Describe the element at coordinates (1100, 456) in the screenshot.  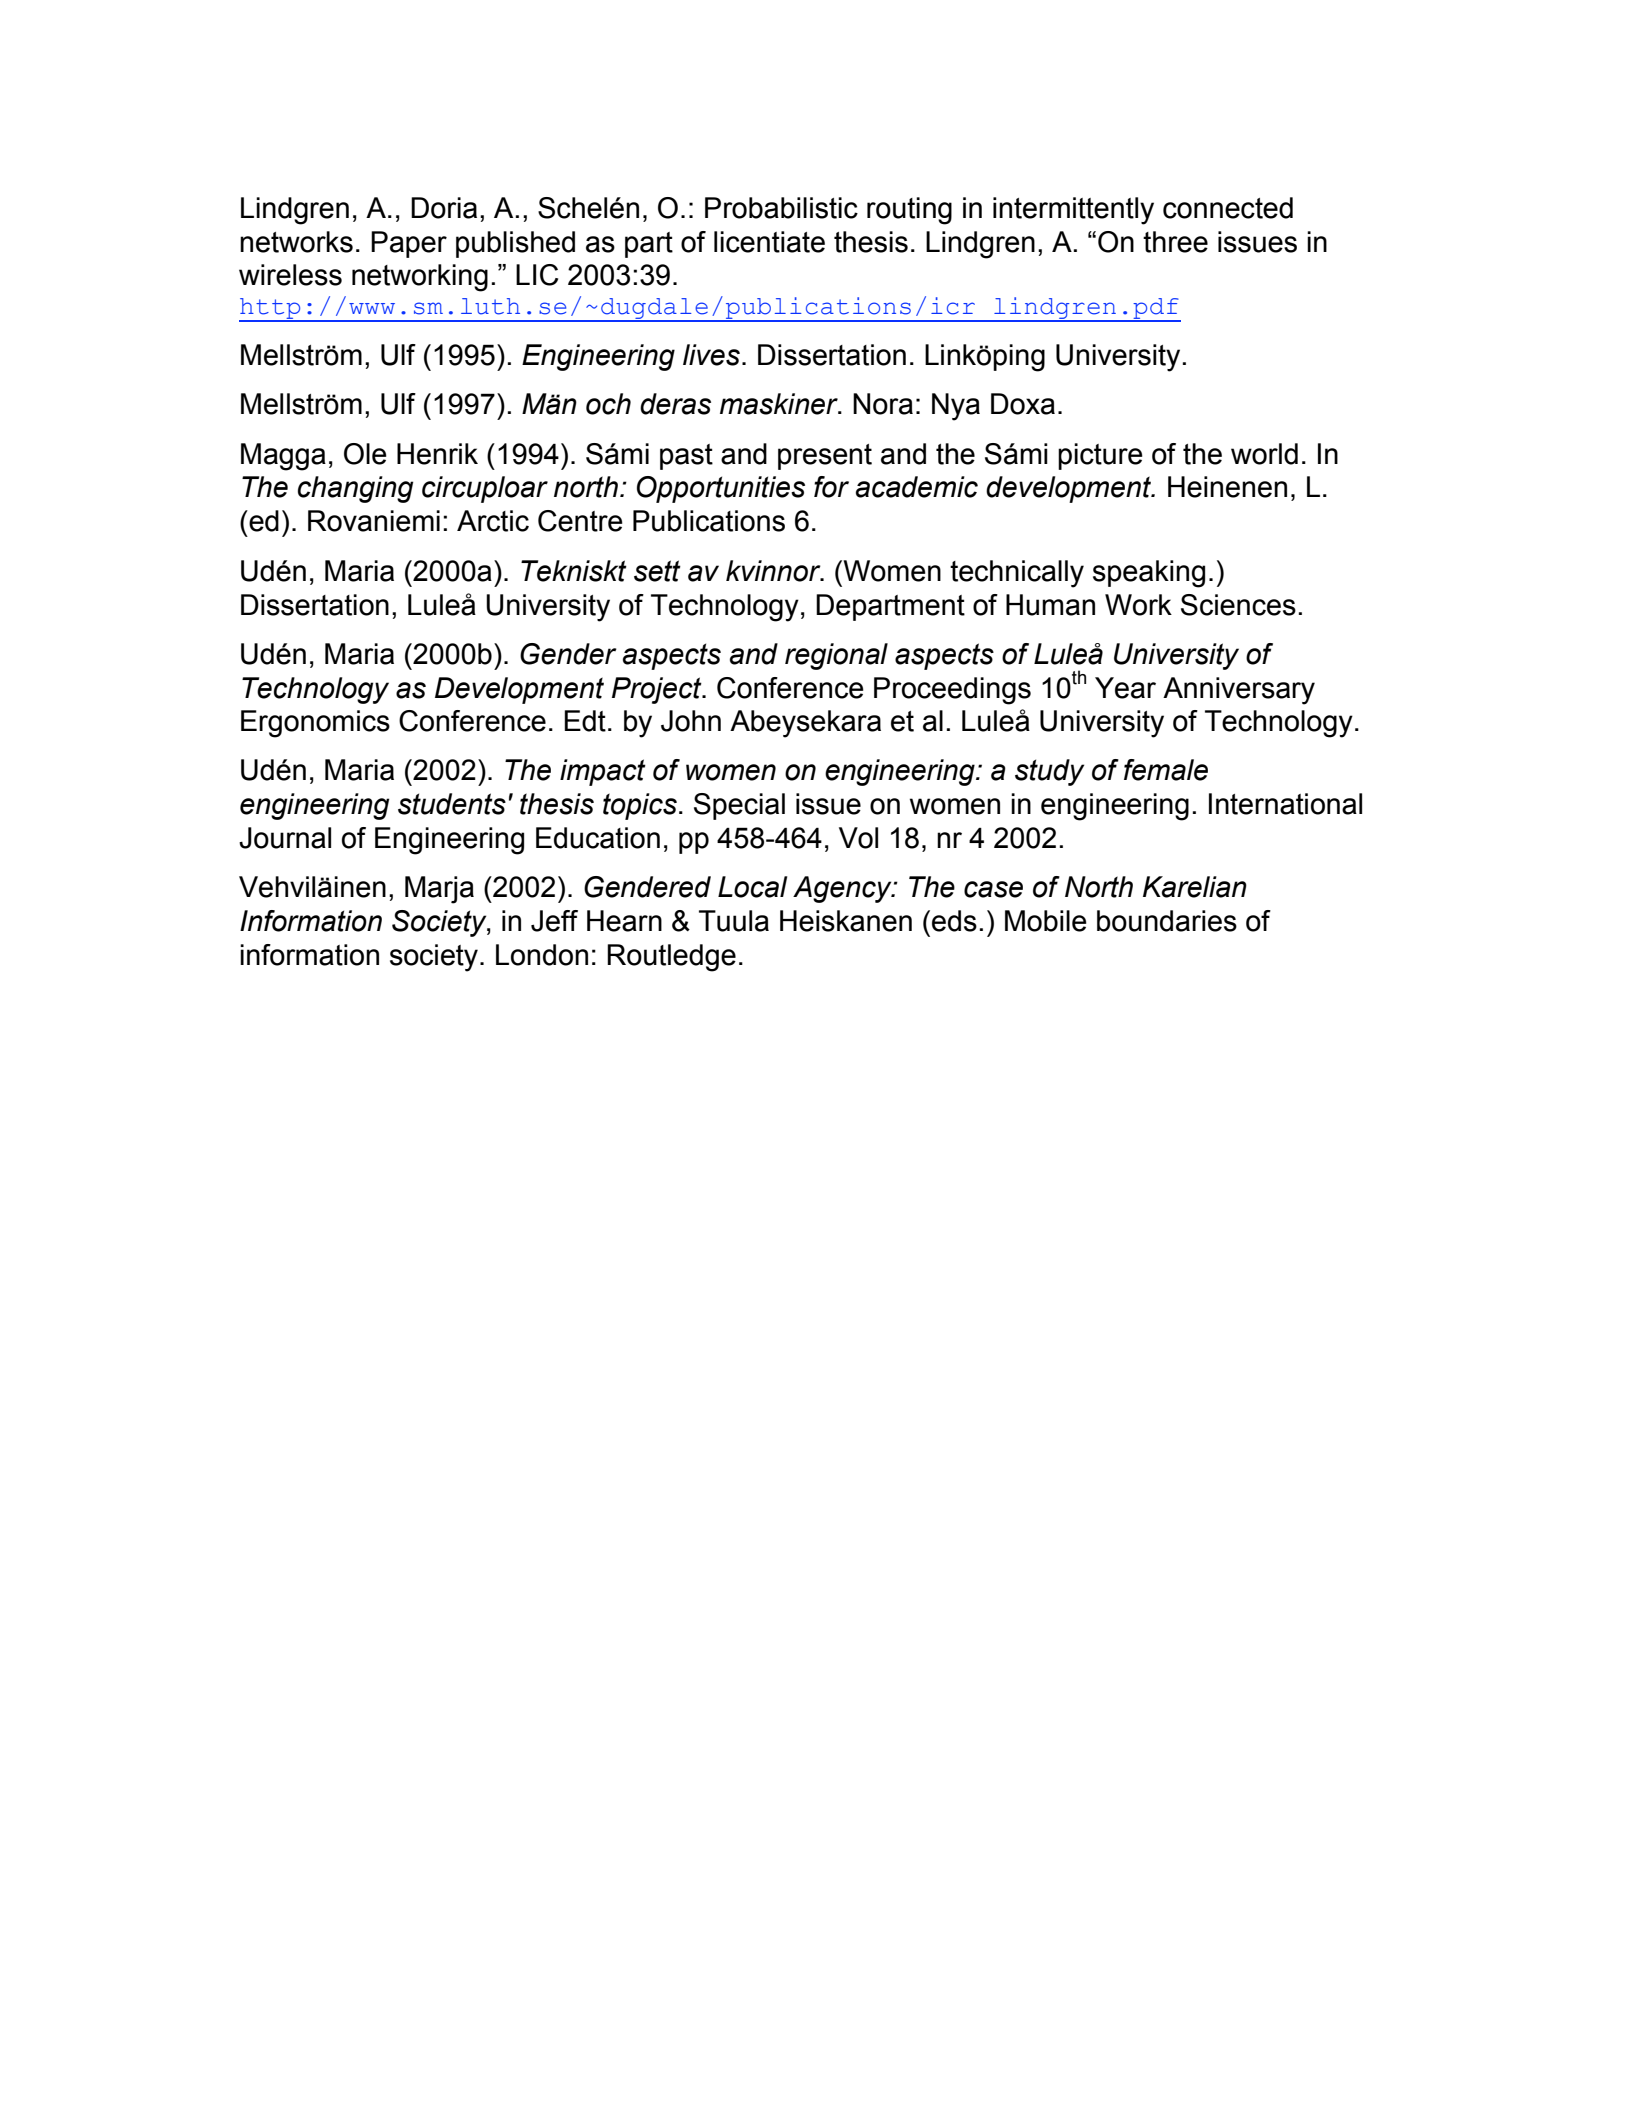
I see `picture` at that location.
